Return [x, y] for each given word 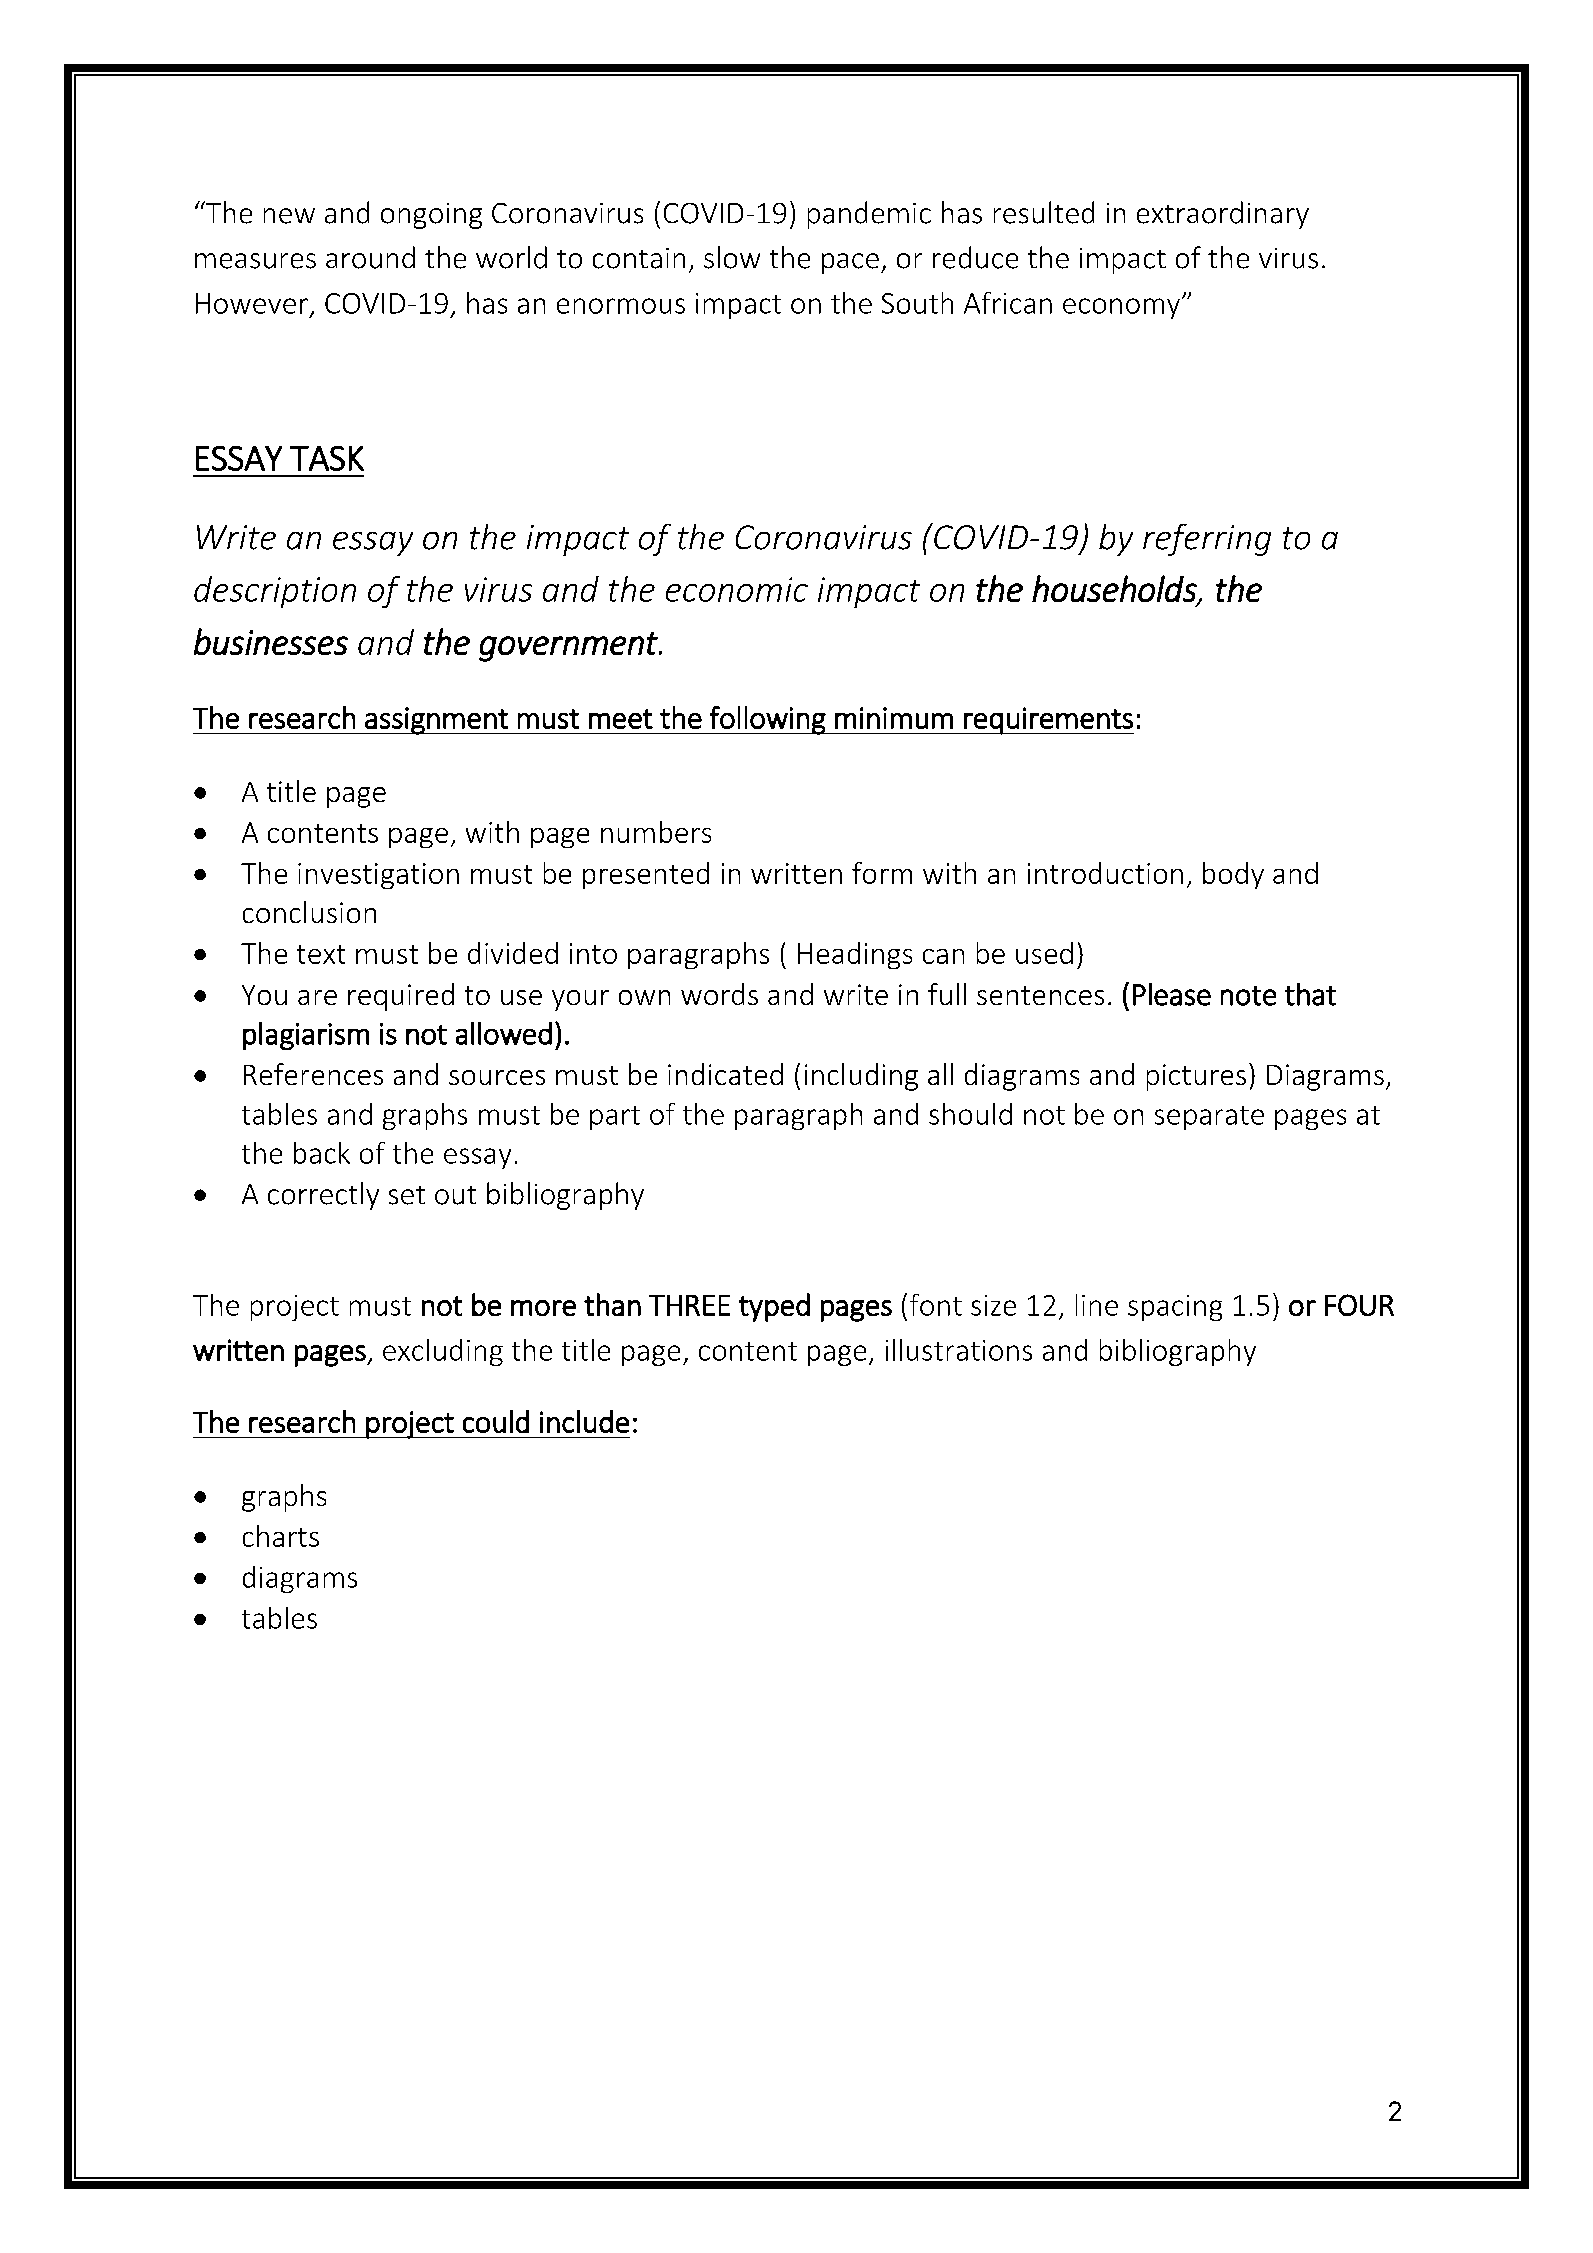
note [1248, 996]
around [370, 257]
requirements [1048, 721]
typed [774, 1307]
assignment [436, 721]
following [768, 720]
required [401, 997]
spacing [1175, 1308]
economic [737, 589]
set [407, 1195]
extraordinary [1223, 215]
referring [1207, 540]
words [719, 994]
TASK [327, 458]
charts [281, 1536]
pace [850, 263]
